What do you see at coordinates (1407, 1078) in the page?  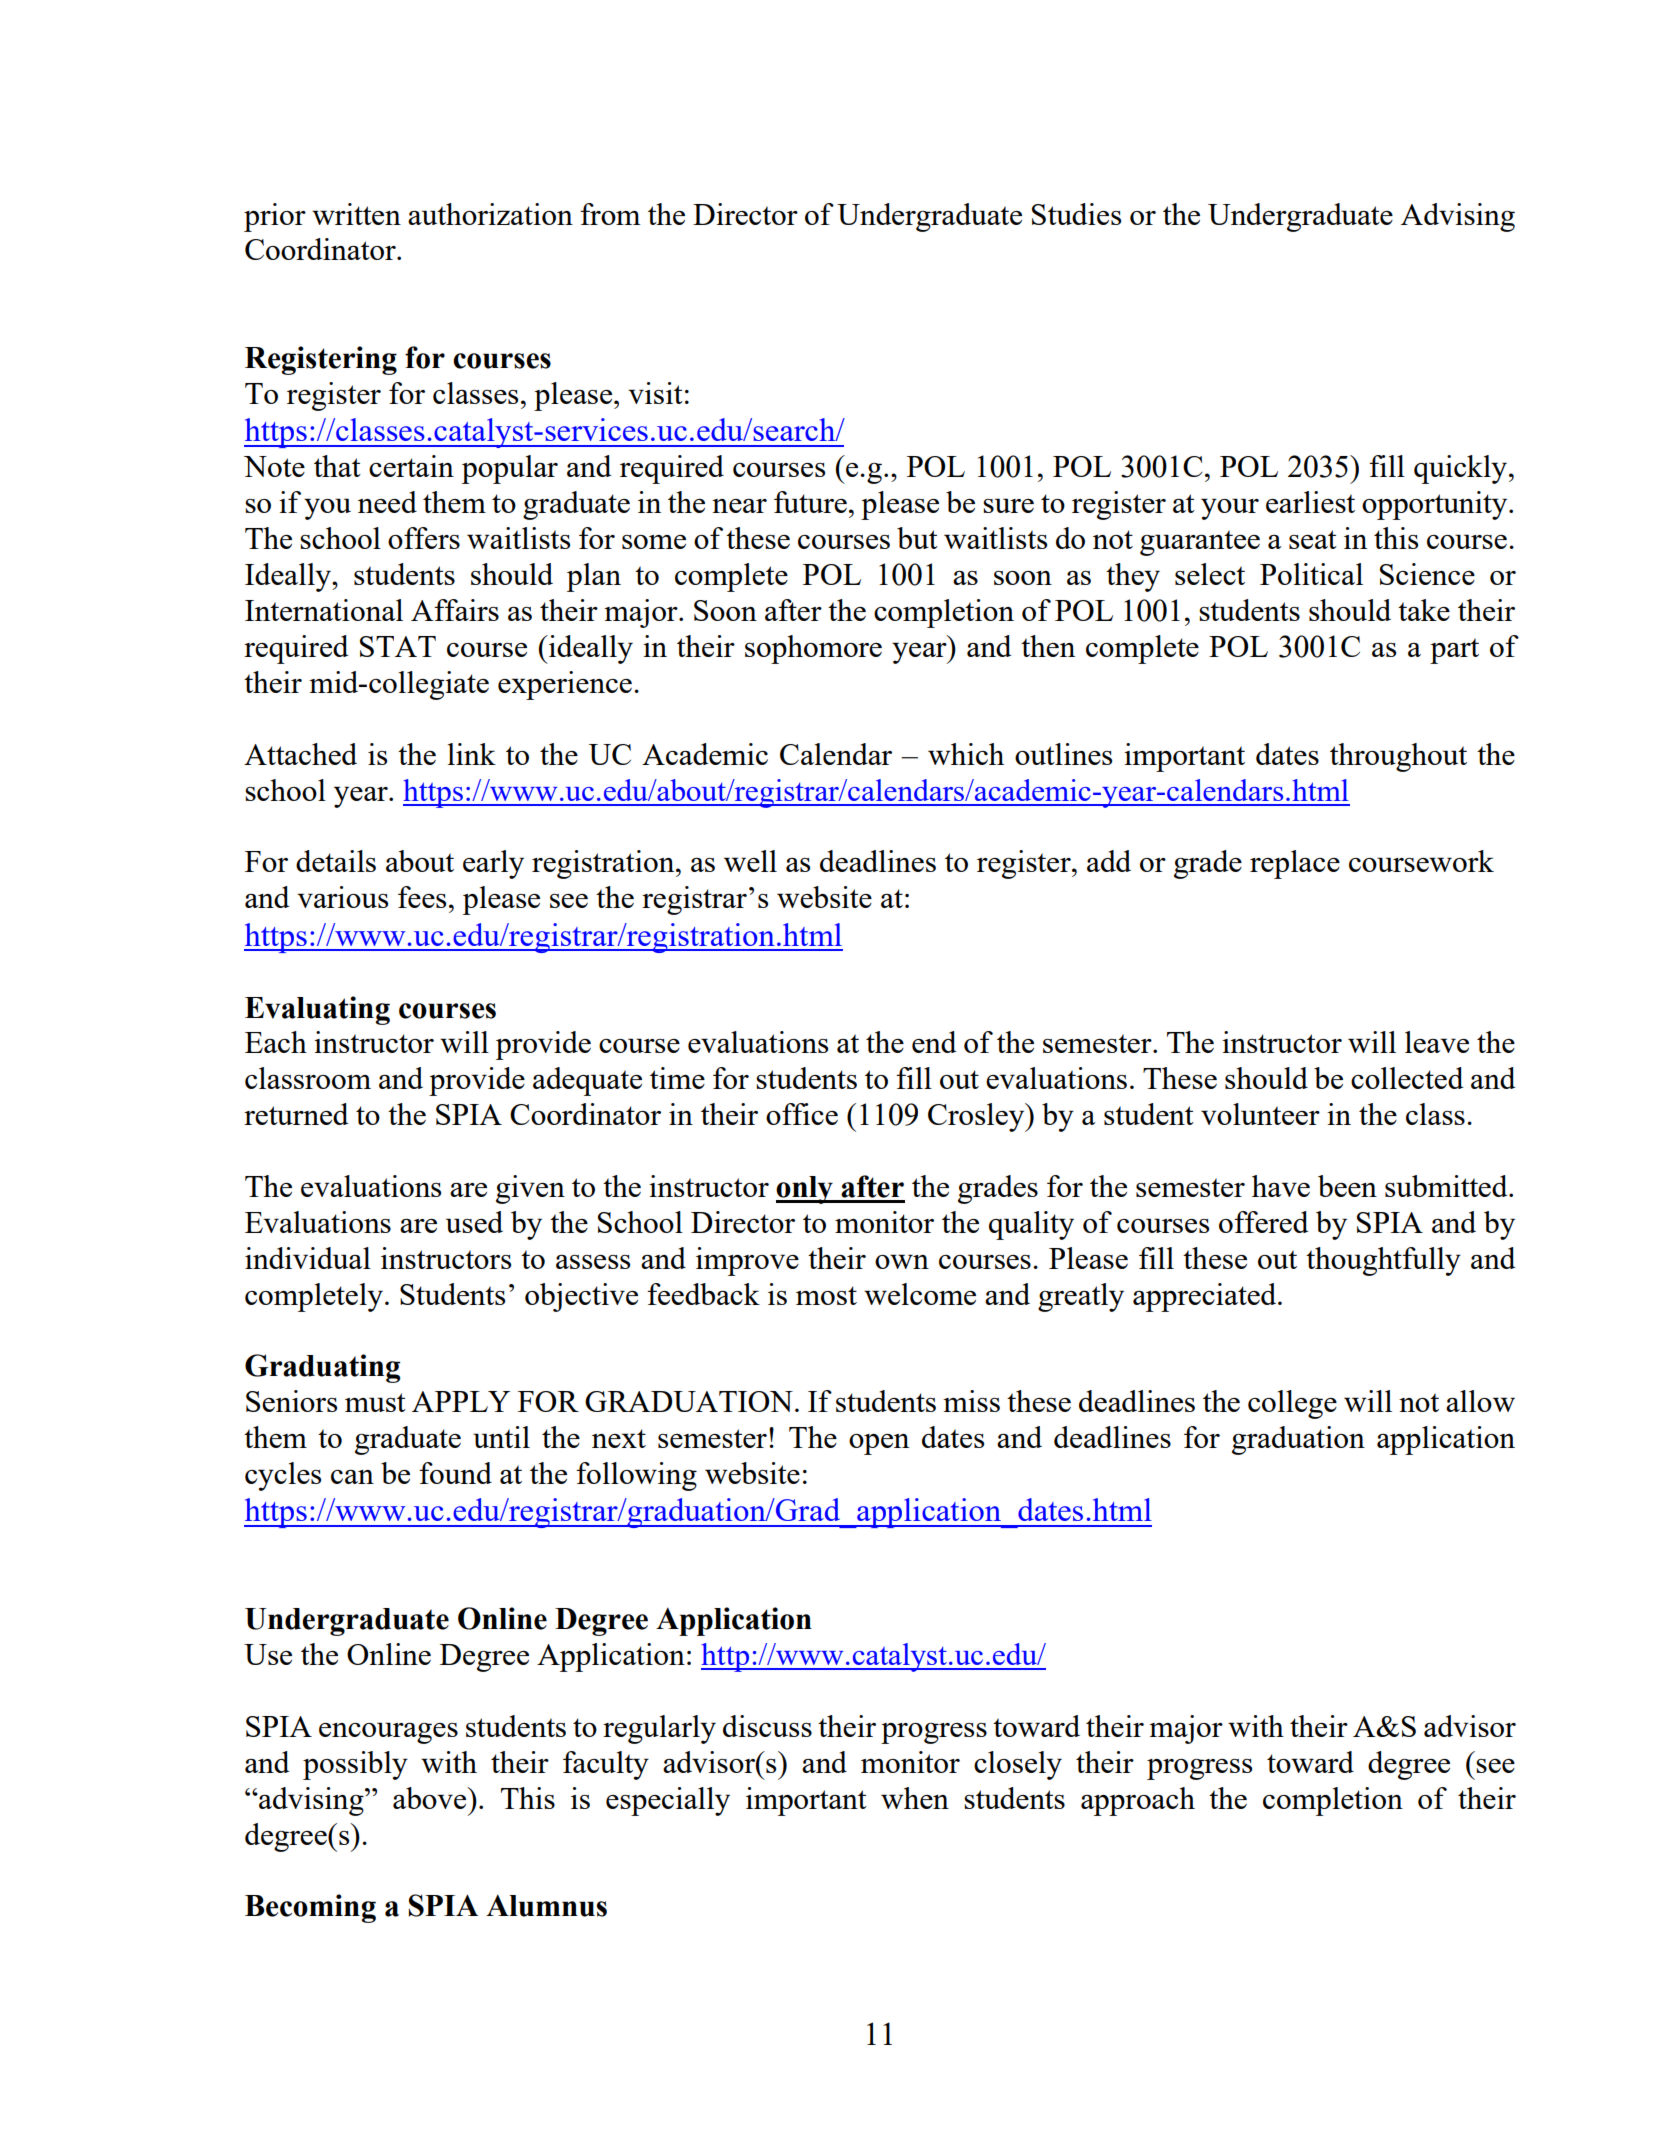 I see `collected` at bounding box center [1407, 1078].
